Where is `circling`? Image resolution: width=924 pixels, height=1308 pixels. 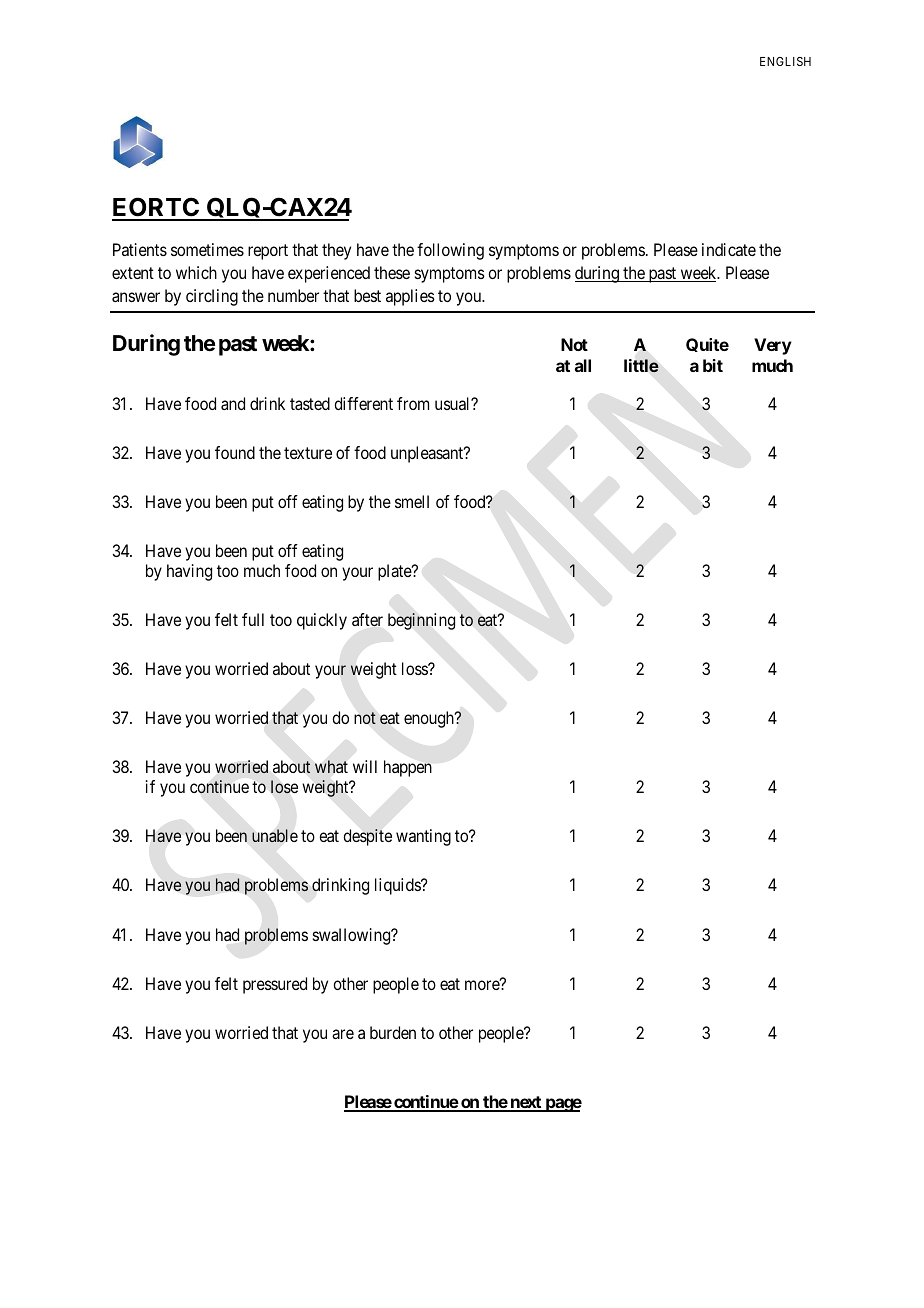
circling is located at coordinates (212, 297).
